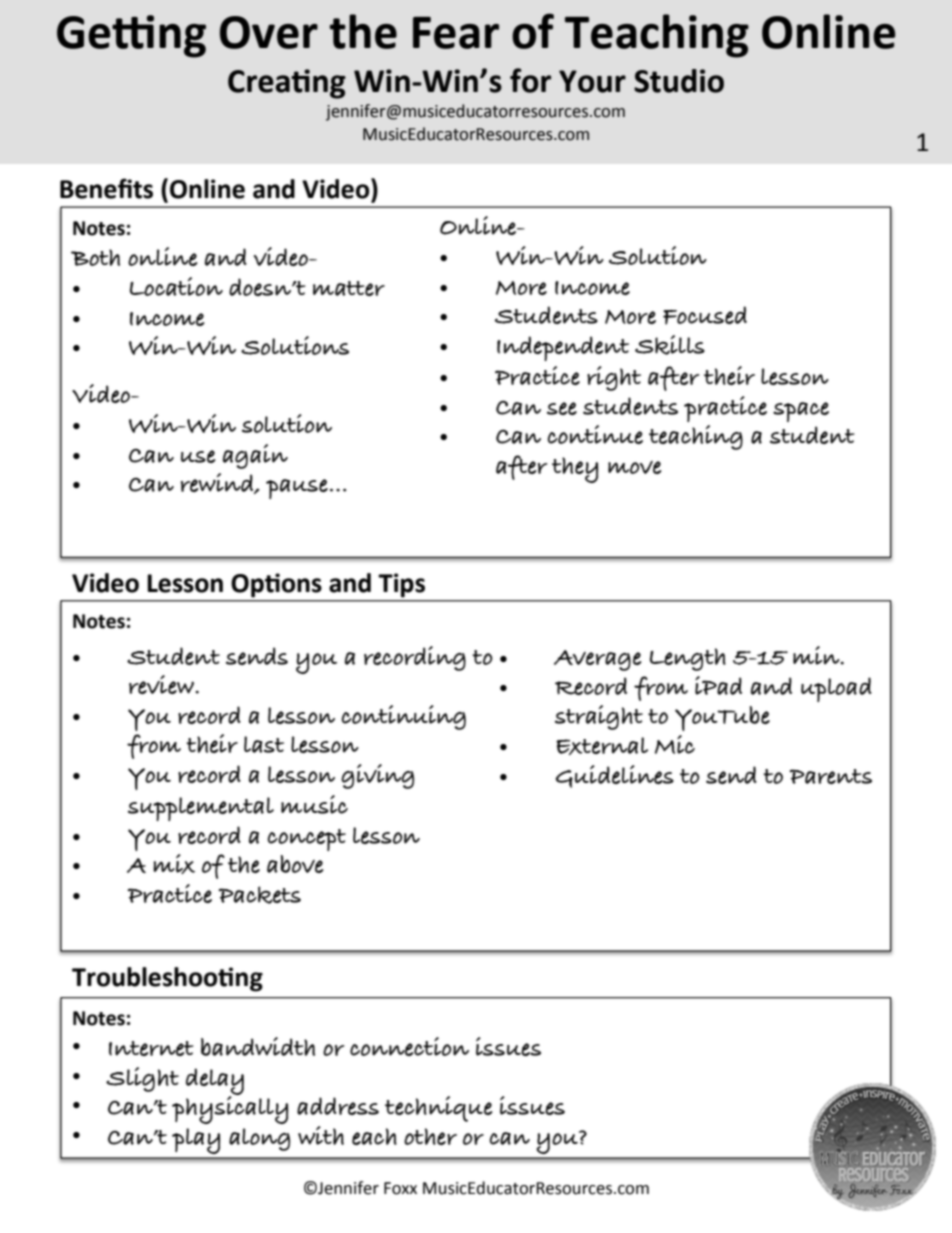  I want to click on giving, so click(377, 776).
